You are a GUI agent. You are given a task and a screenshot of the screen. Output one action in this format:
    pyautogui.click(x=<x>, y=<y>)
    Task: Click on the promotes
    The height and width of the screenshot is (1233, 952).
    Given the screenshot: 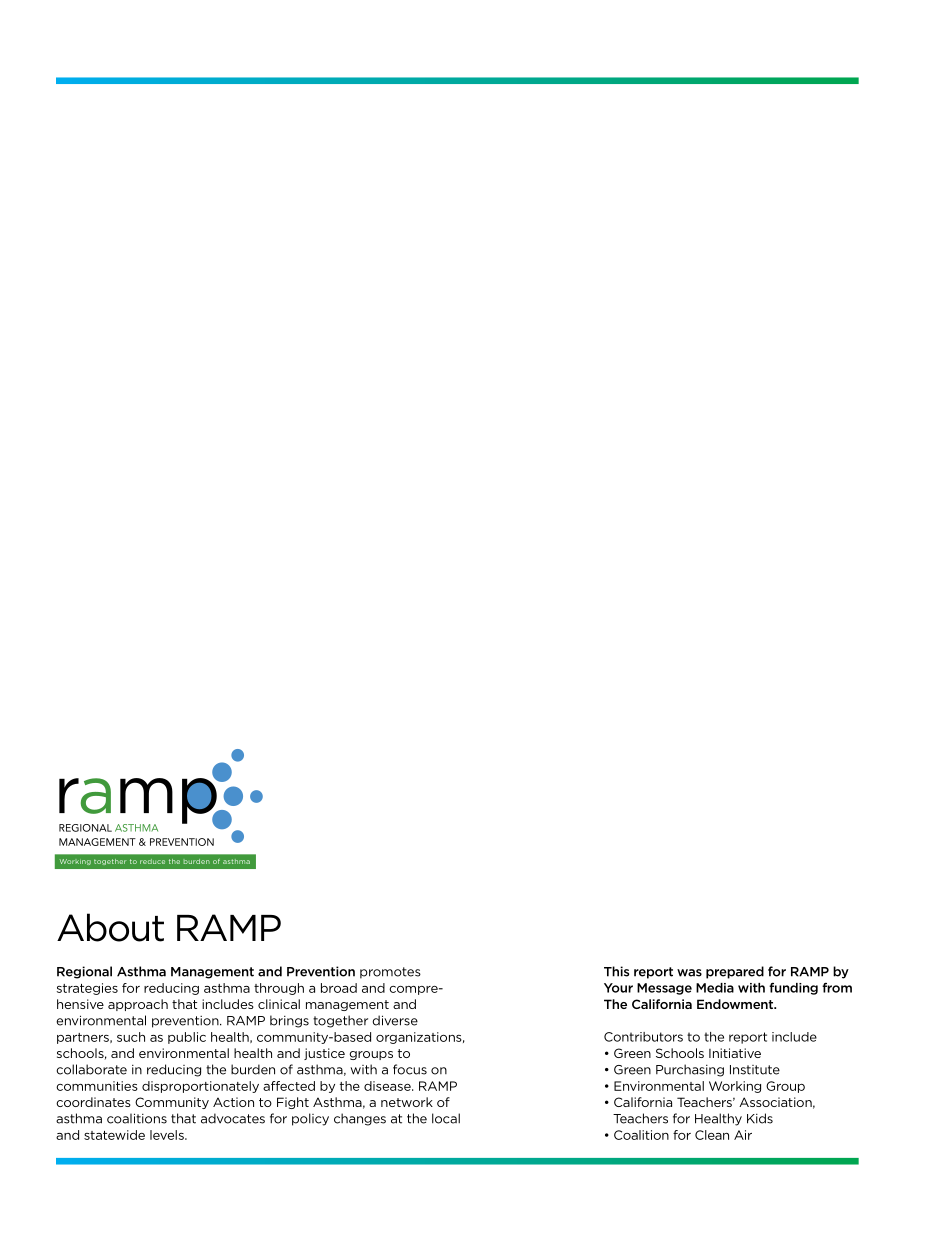 What is the action you would take?
    pyautogui.click(x=390, y=973)
